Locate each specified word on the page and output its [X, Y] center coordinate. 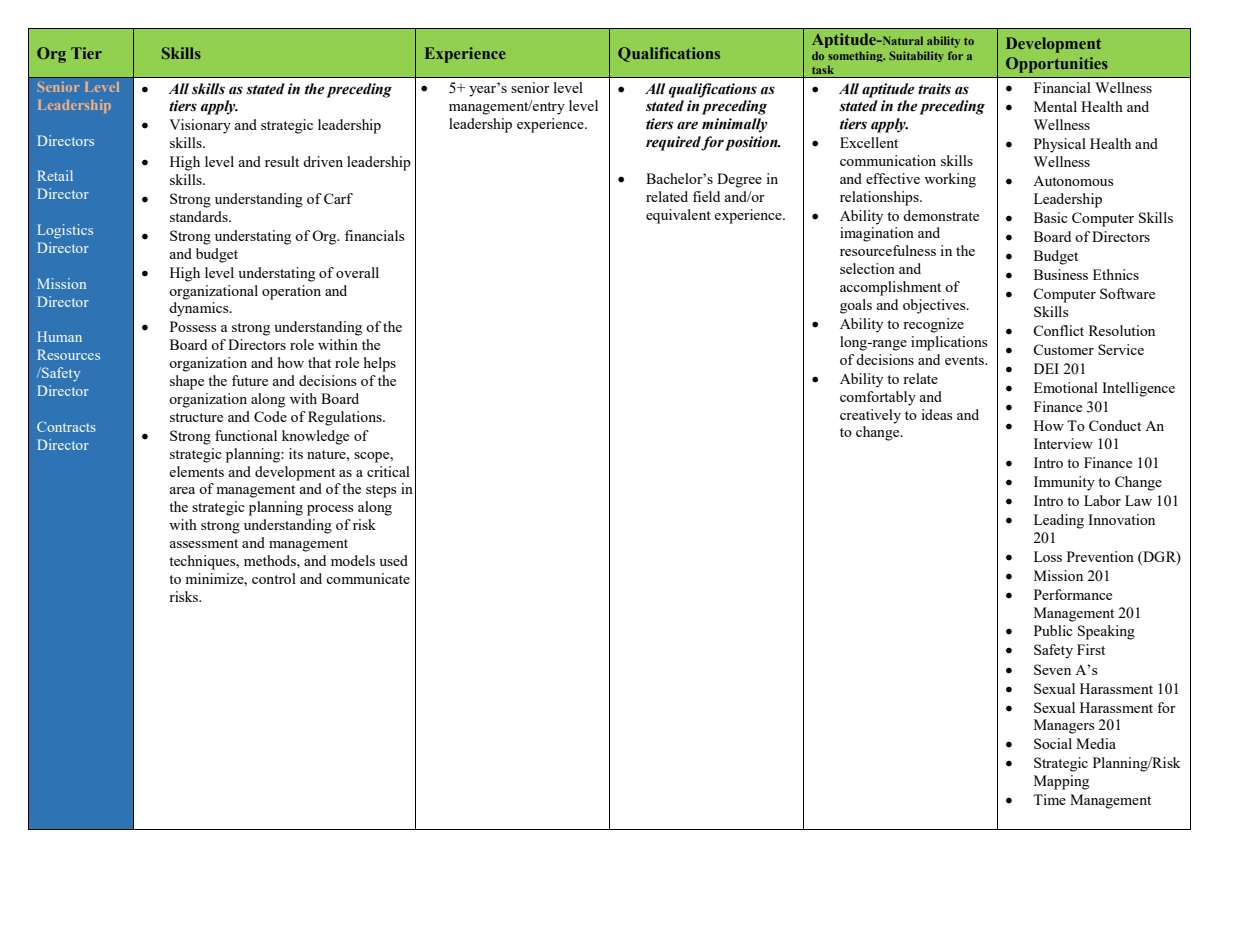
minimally [735, 125]
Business [1061, 274]
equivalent [678, 216]
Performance [1073, 594]
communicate [368, 578]
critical [388, 471]
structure [196, 417]
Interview [1063, 443]
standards [200, 216]
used [393, 560]
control [274, 578]
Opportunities [1057, 65]
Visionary [200, 126]
